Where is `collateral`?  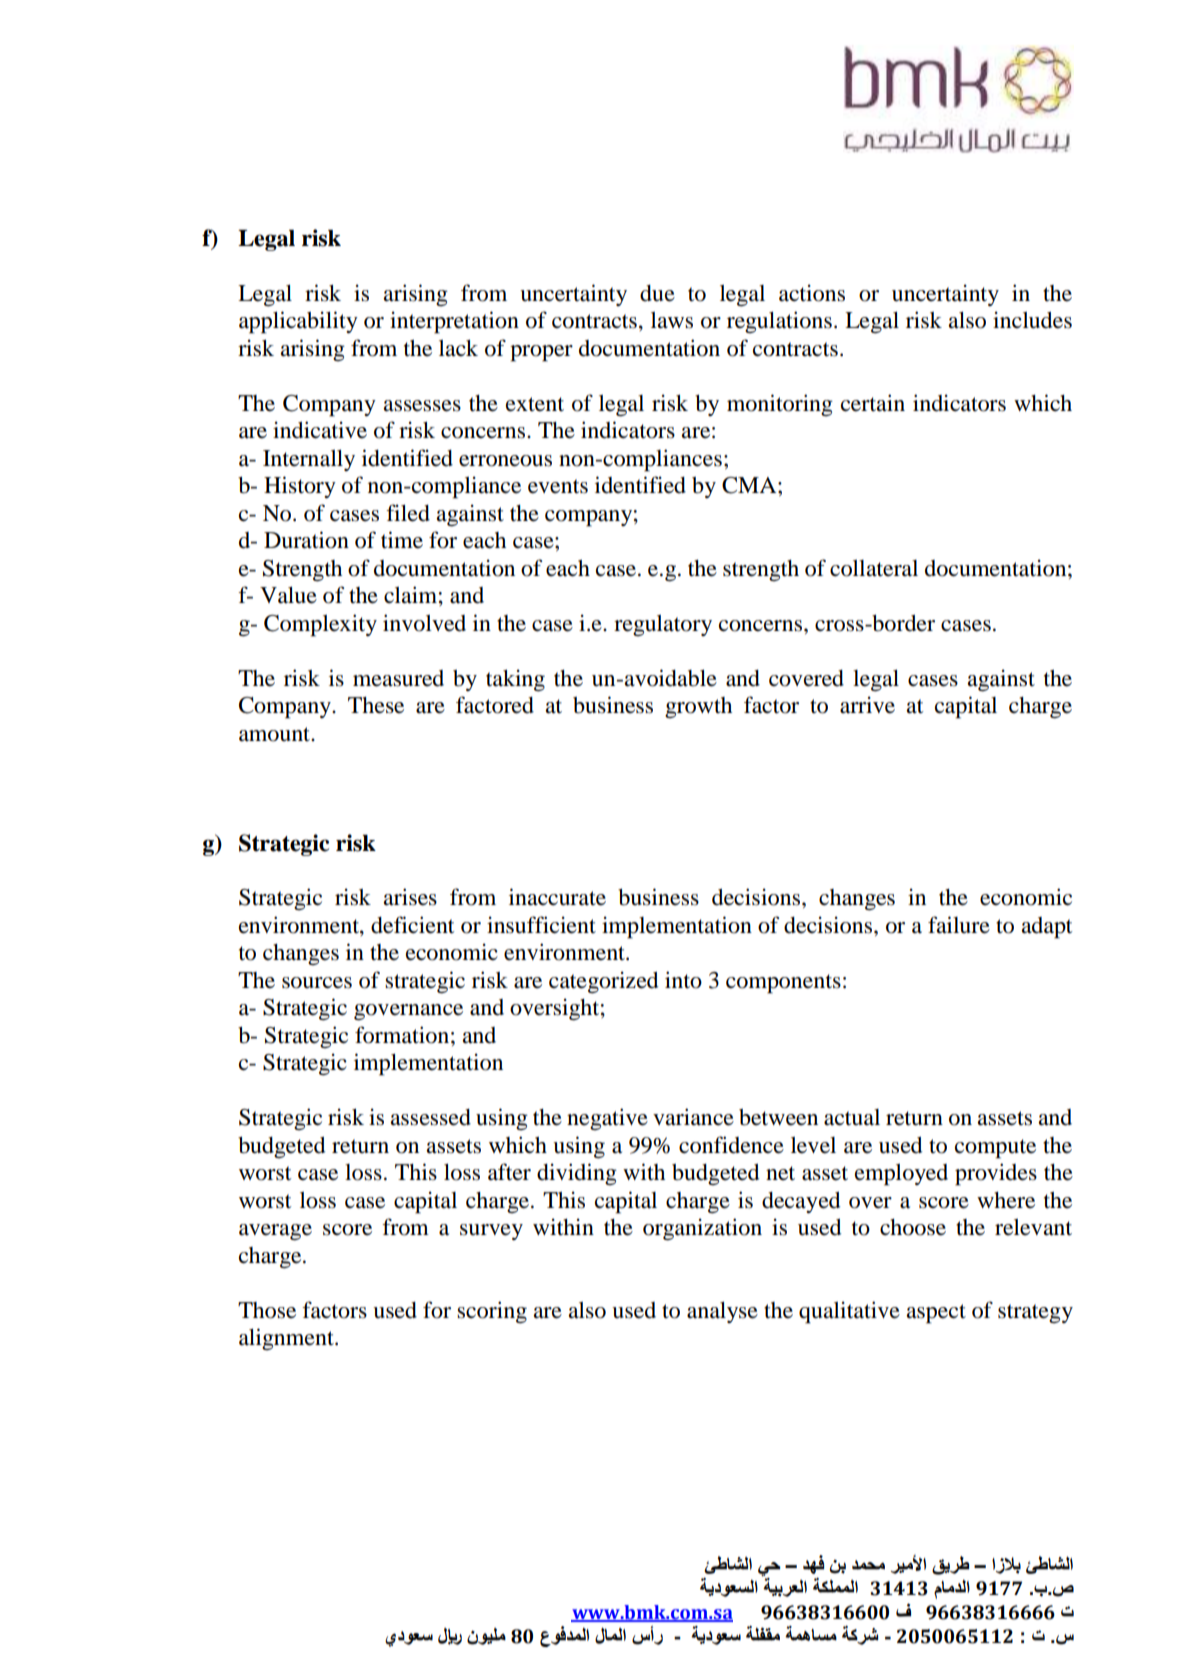 collateral is located at coordinates (874, 568).
